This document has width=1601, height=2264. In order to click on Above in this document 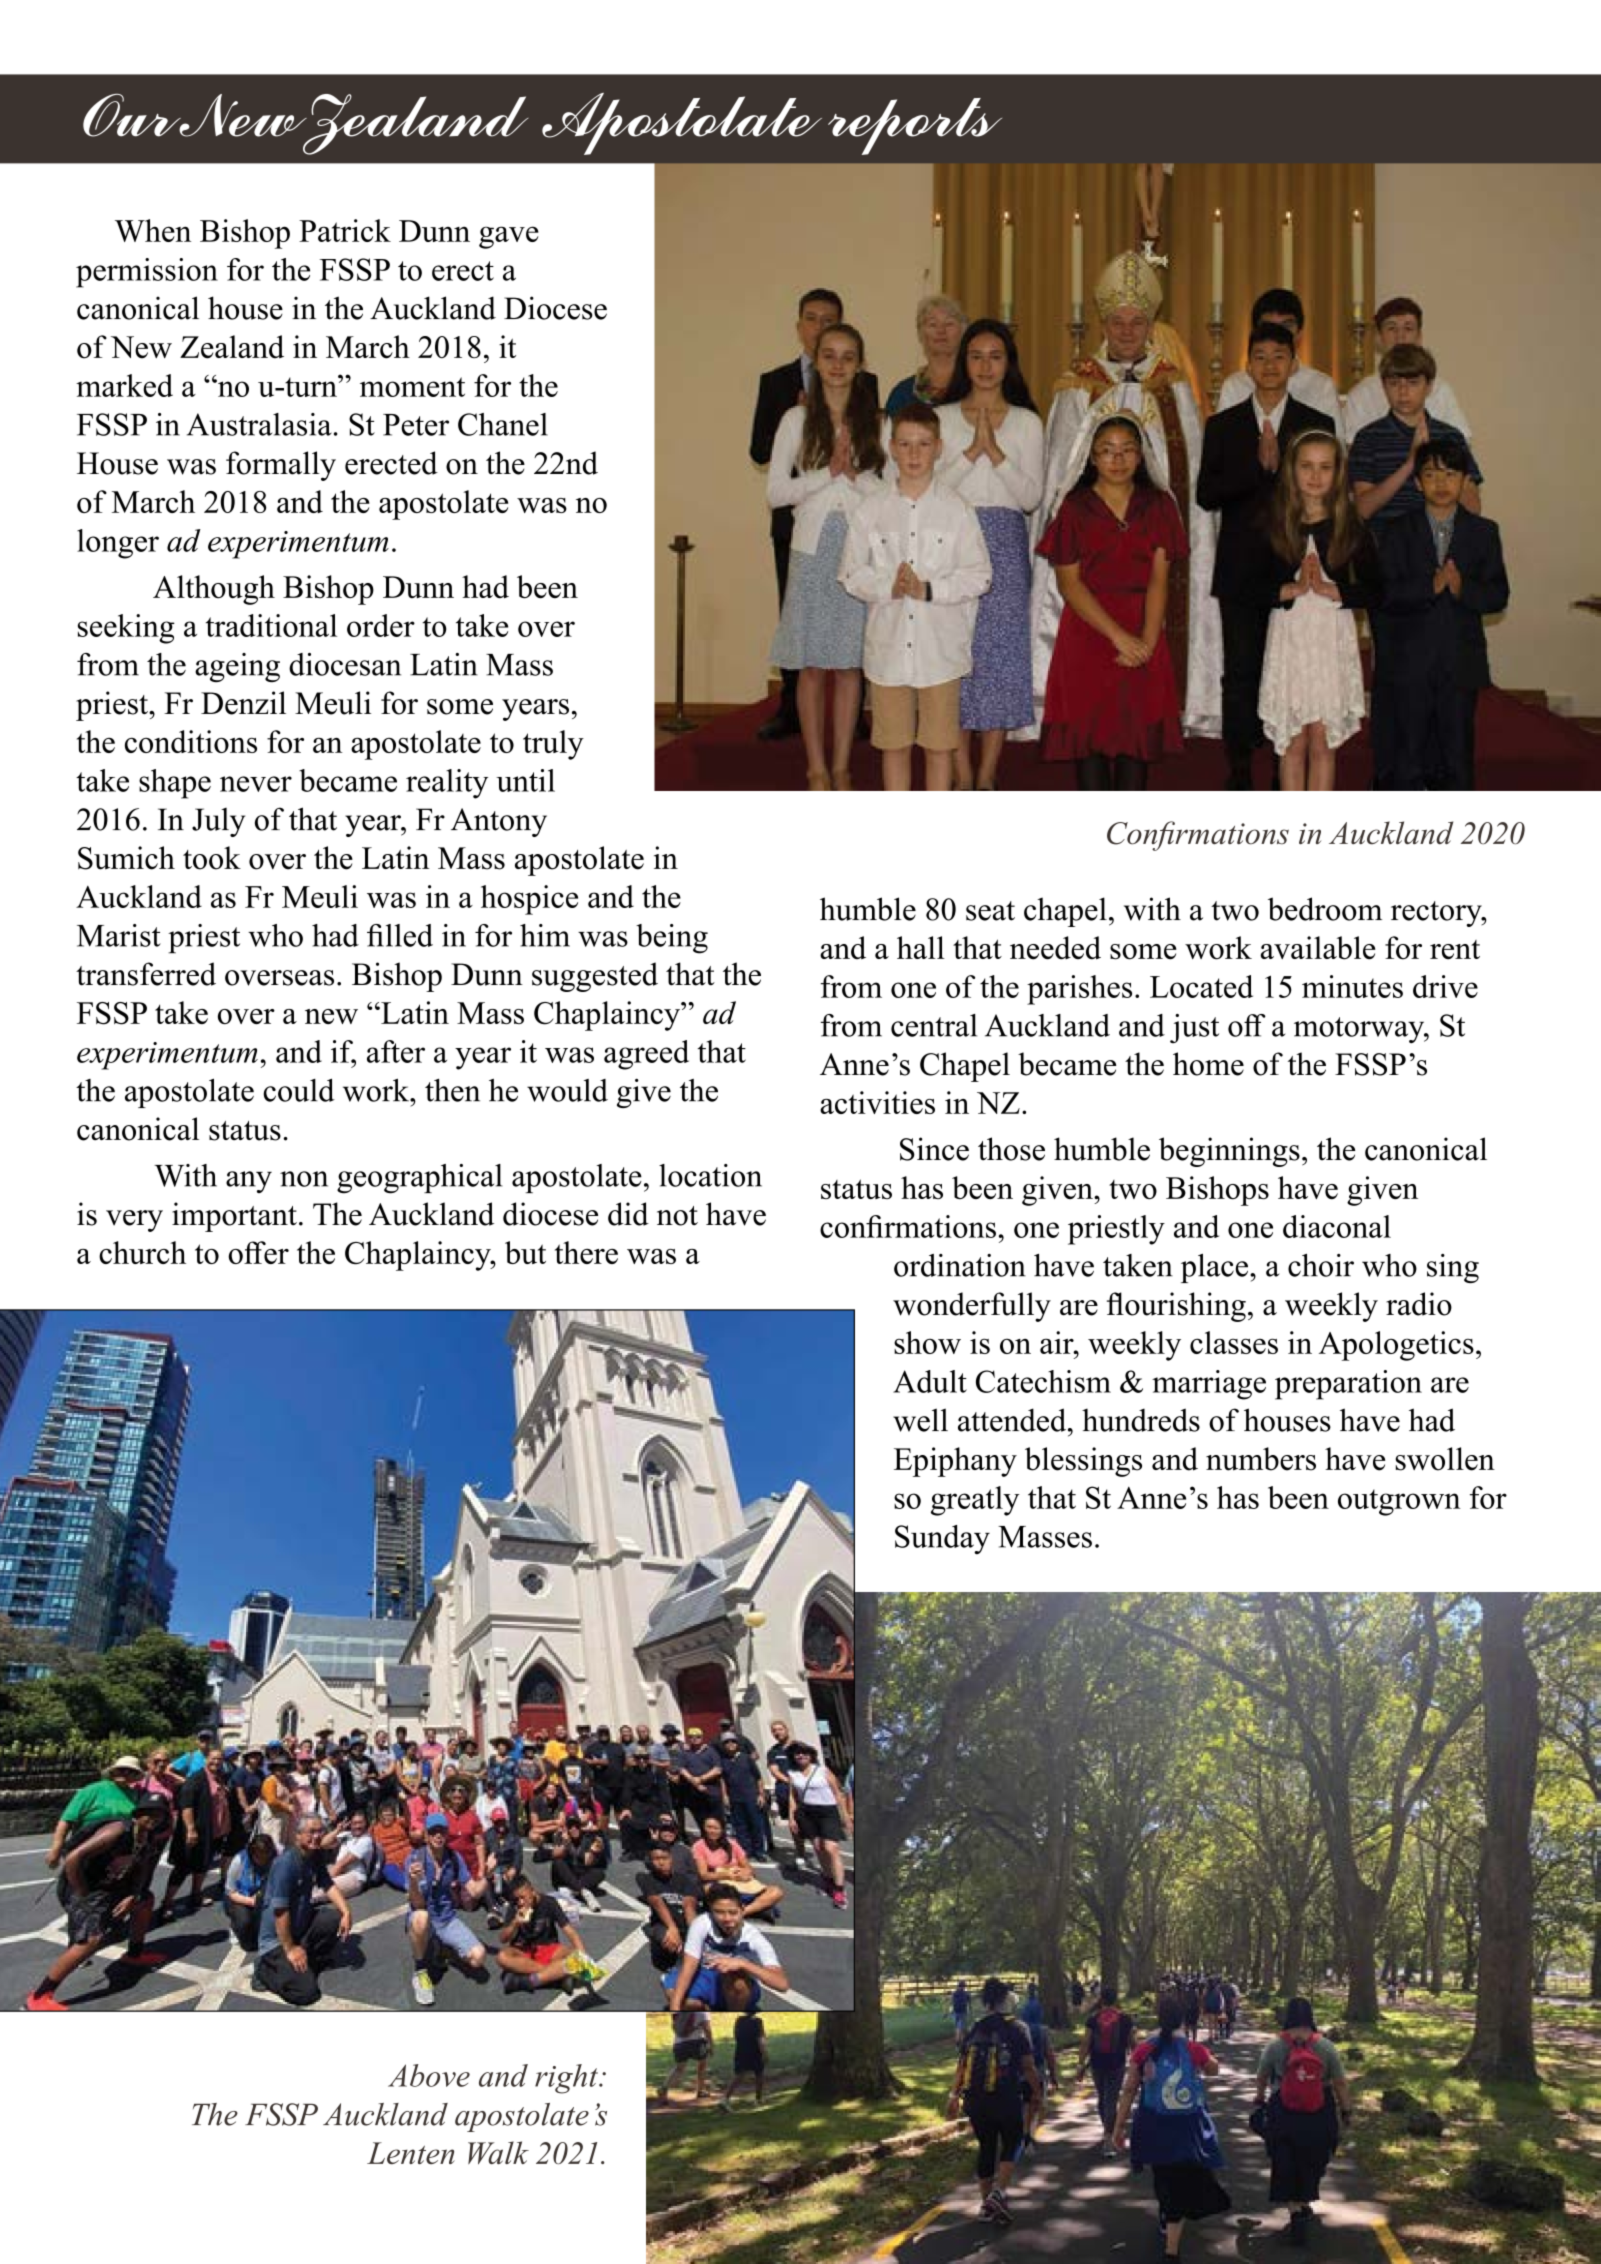, I will do `click(429, 2075)`.
